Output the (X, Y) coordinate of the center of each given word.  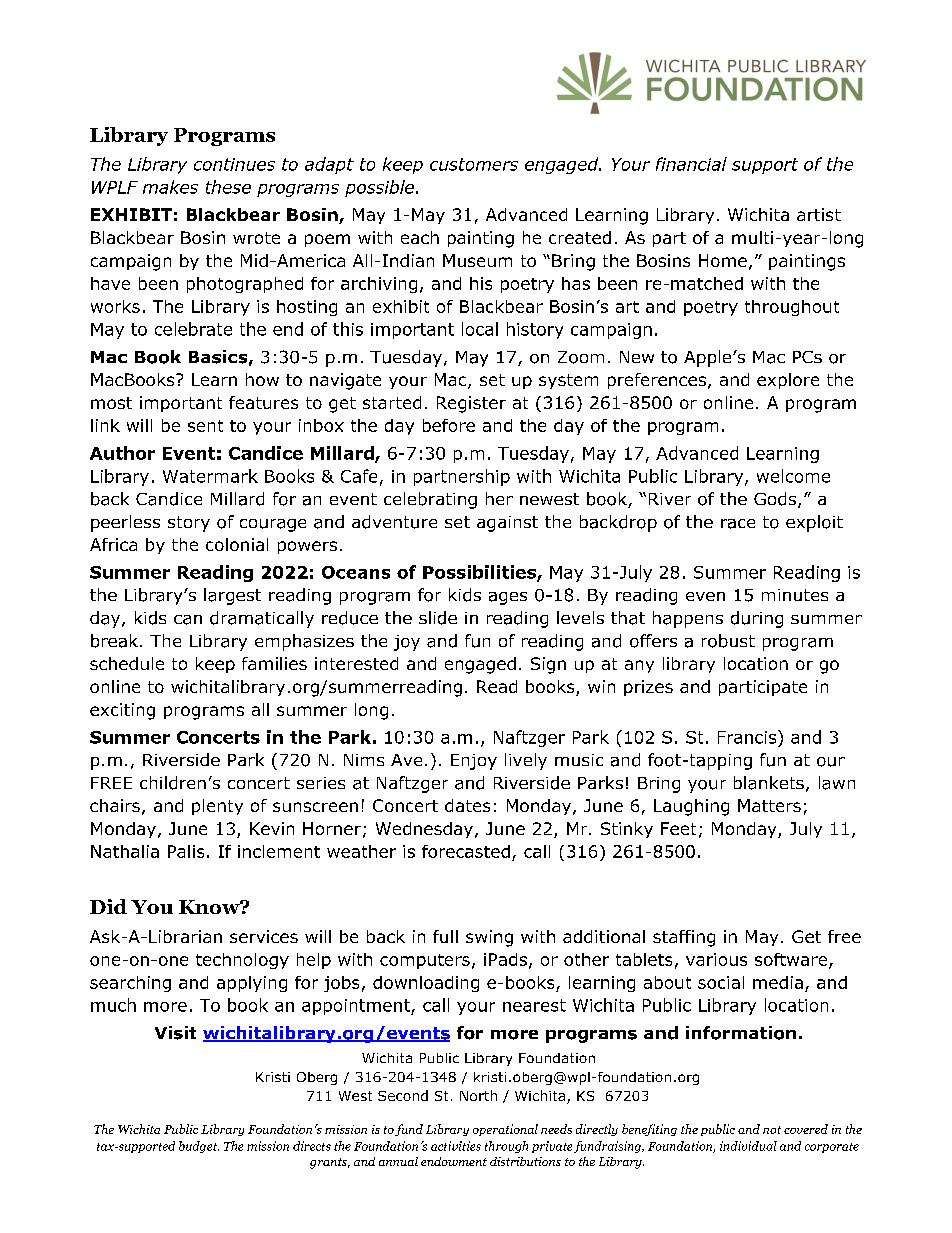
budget (199, 1147)
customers (474, 164)
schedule (127, 663)
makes (170, 187)
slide (438, 618)
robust (728, 641)
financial (691, 164)
